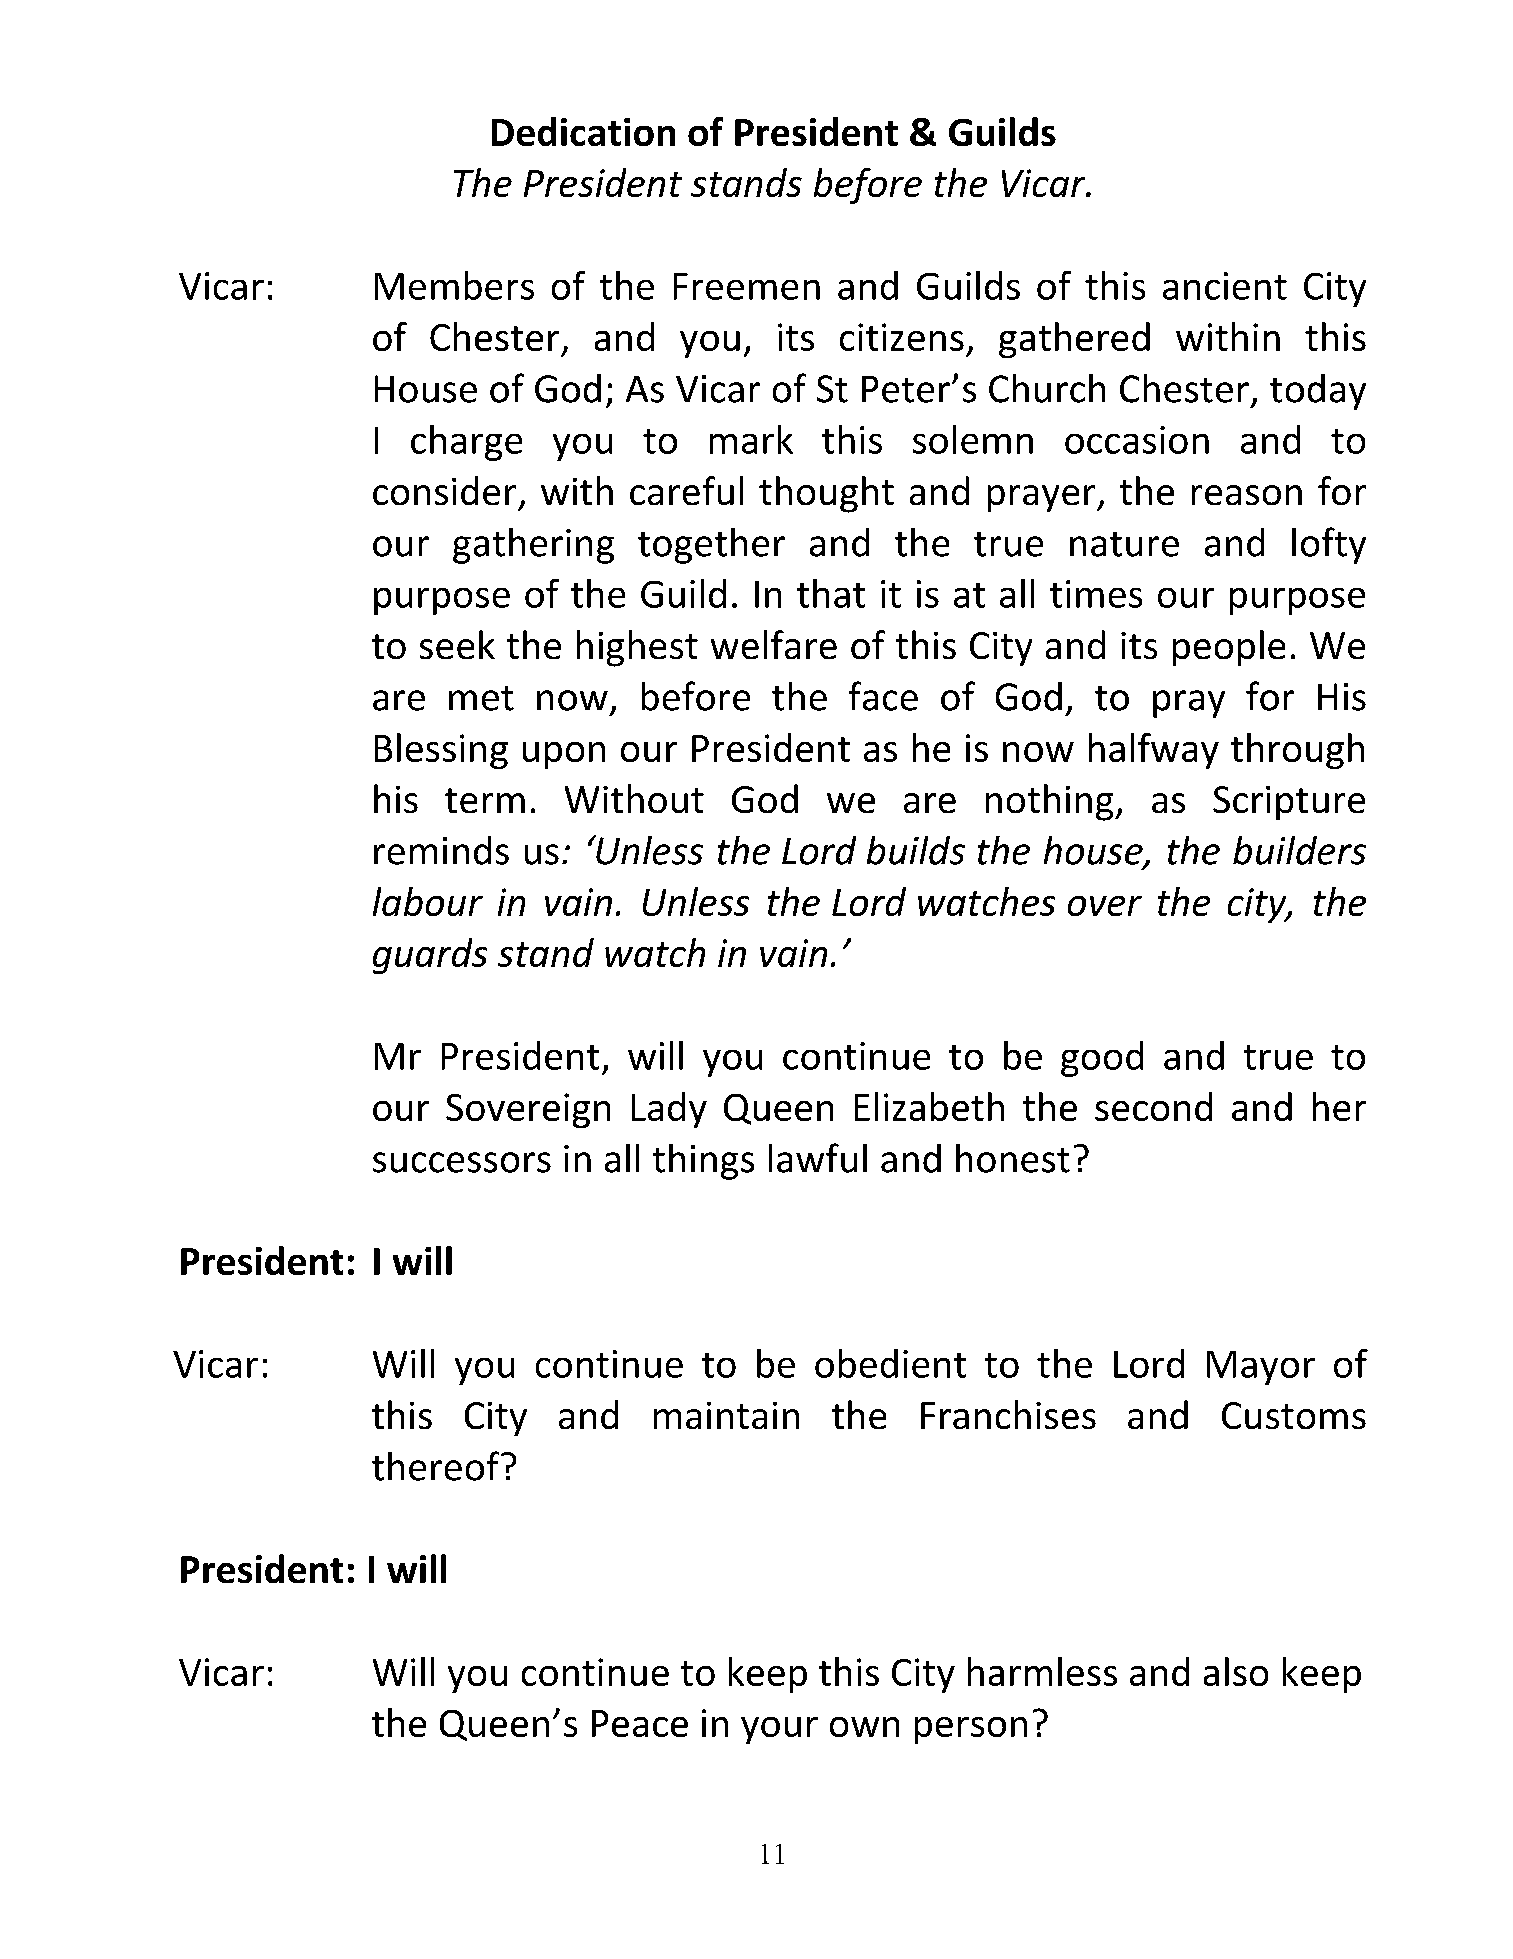 The image size is (1513, 1959). Describe the element at coordinates (1299, 850) in the document. I see `builders` at that location.
